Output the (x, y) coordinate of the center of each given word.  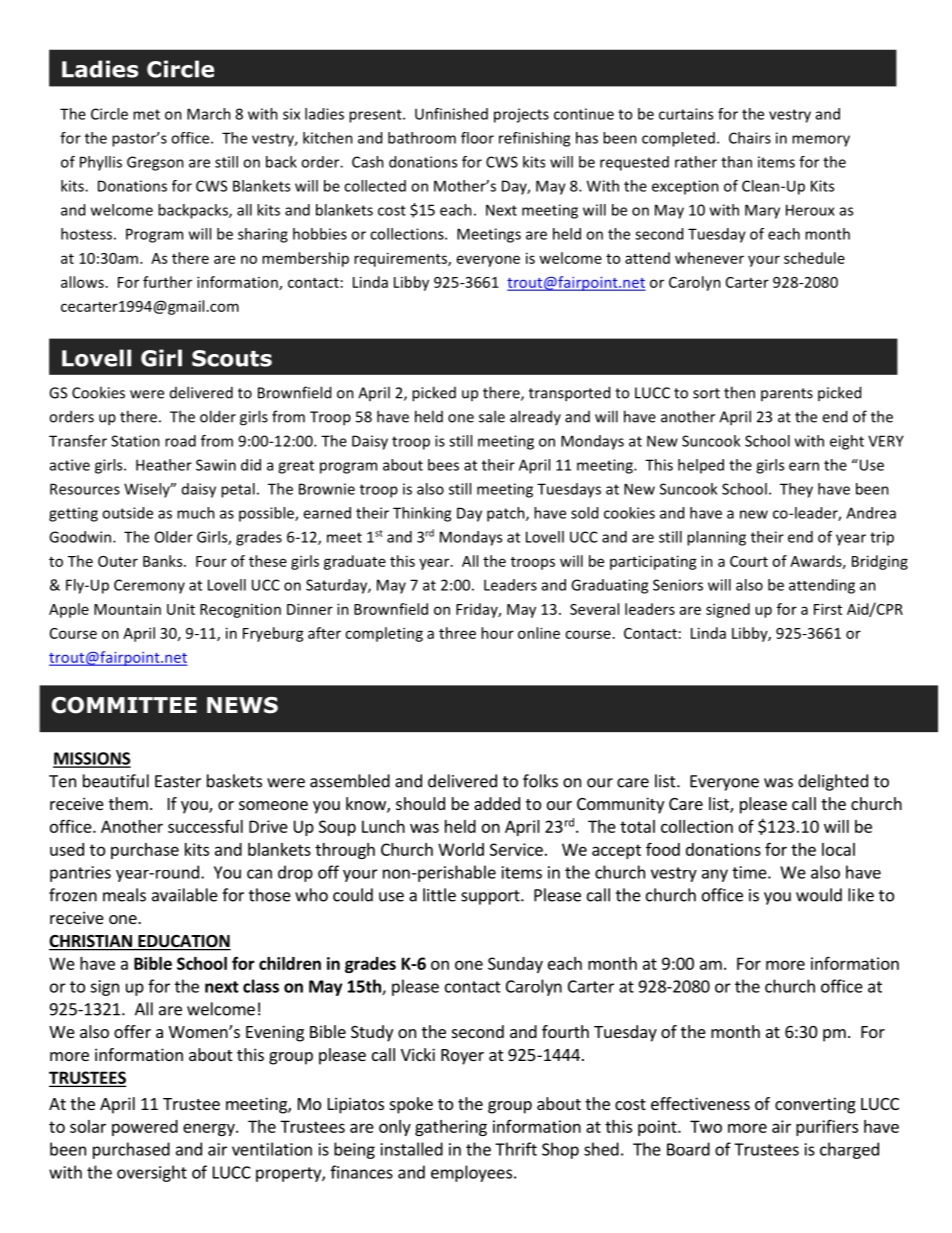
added (497, 803)
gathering (451, 1128)
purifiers (827, 1127)
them (128, 803)
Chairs (750, 138)
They (796, 490)
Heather (164, 465)
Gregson (155, 163)
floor (477, 138)
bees (443, 465)
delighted (833, 782)
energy (210, 1129)
